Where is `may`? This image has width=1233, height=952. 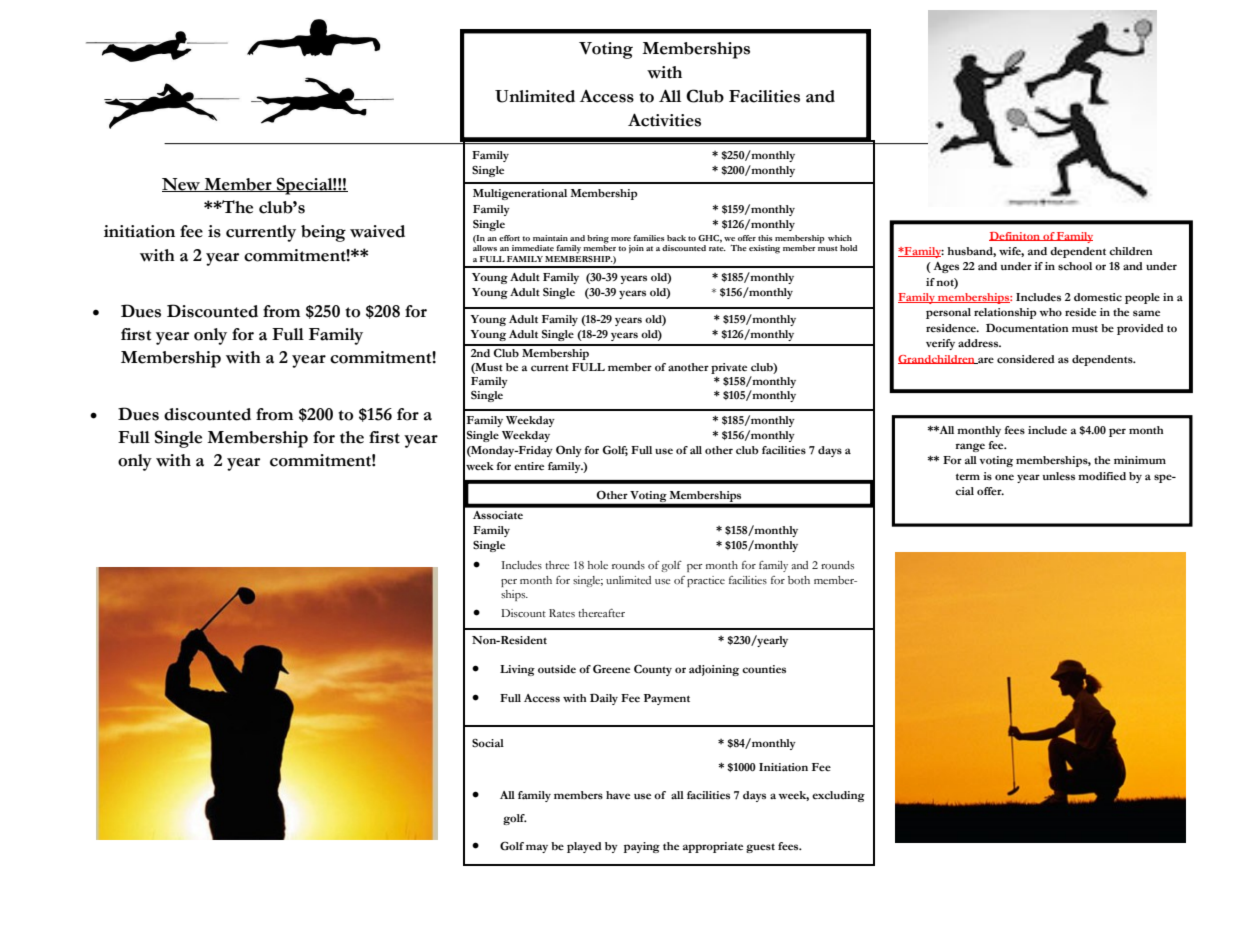 may is located at coordinates (537, 848).
